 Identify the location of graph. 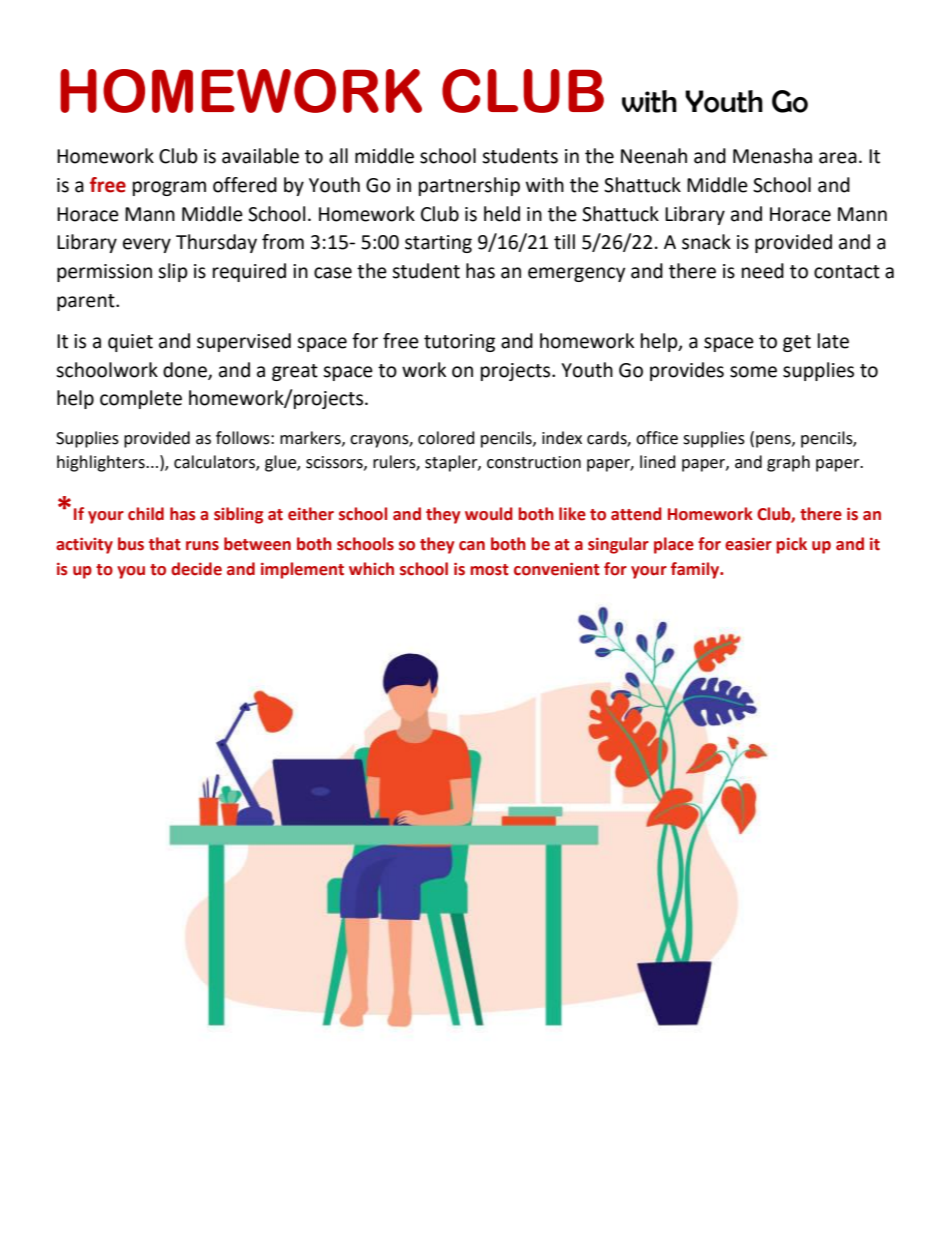
(788, 463).
